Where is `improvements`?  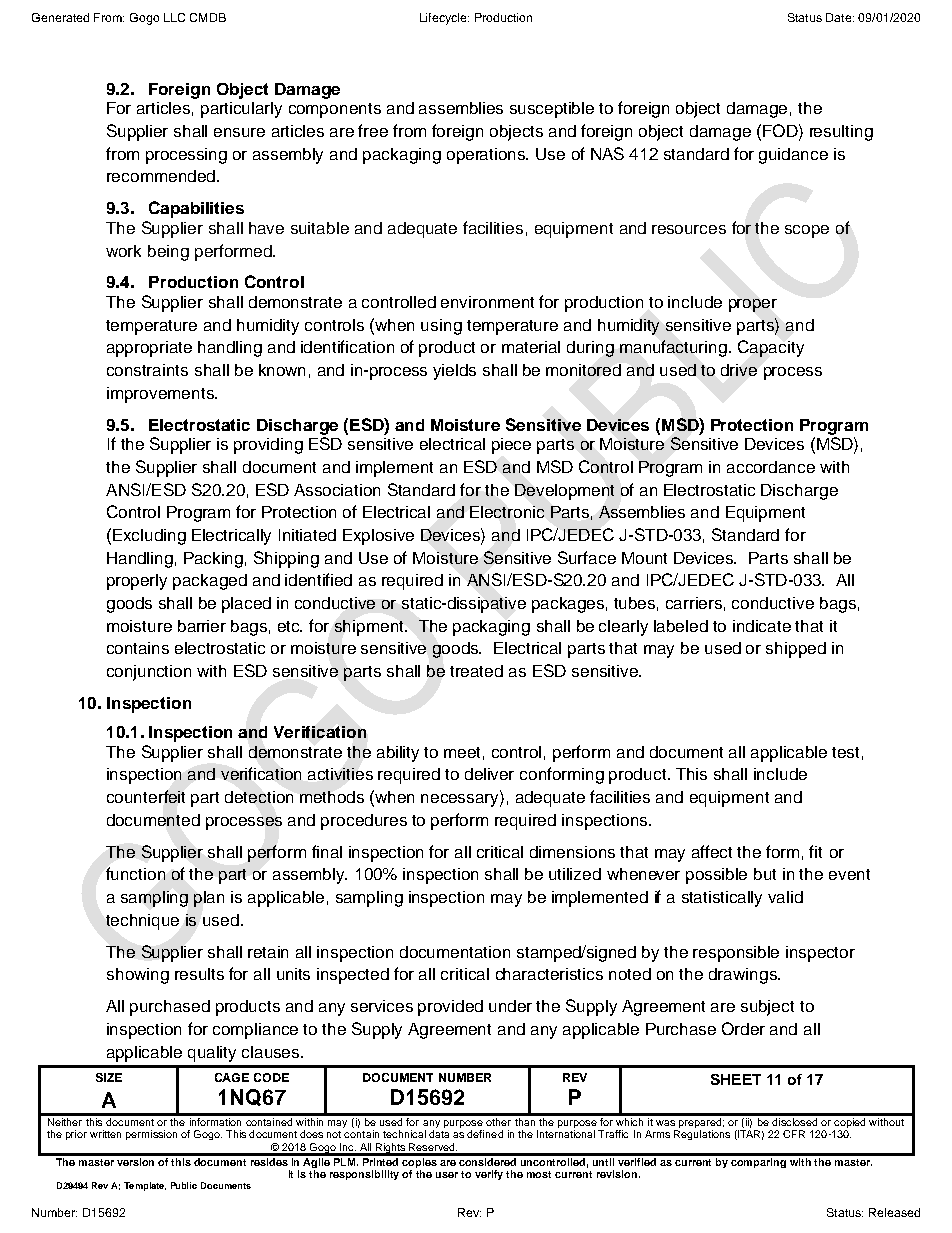
improvements is located at coordinates (161, 395).
